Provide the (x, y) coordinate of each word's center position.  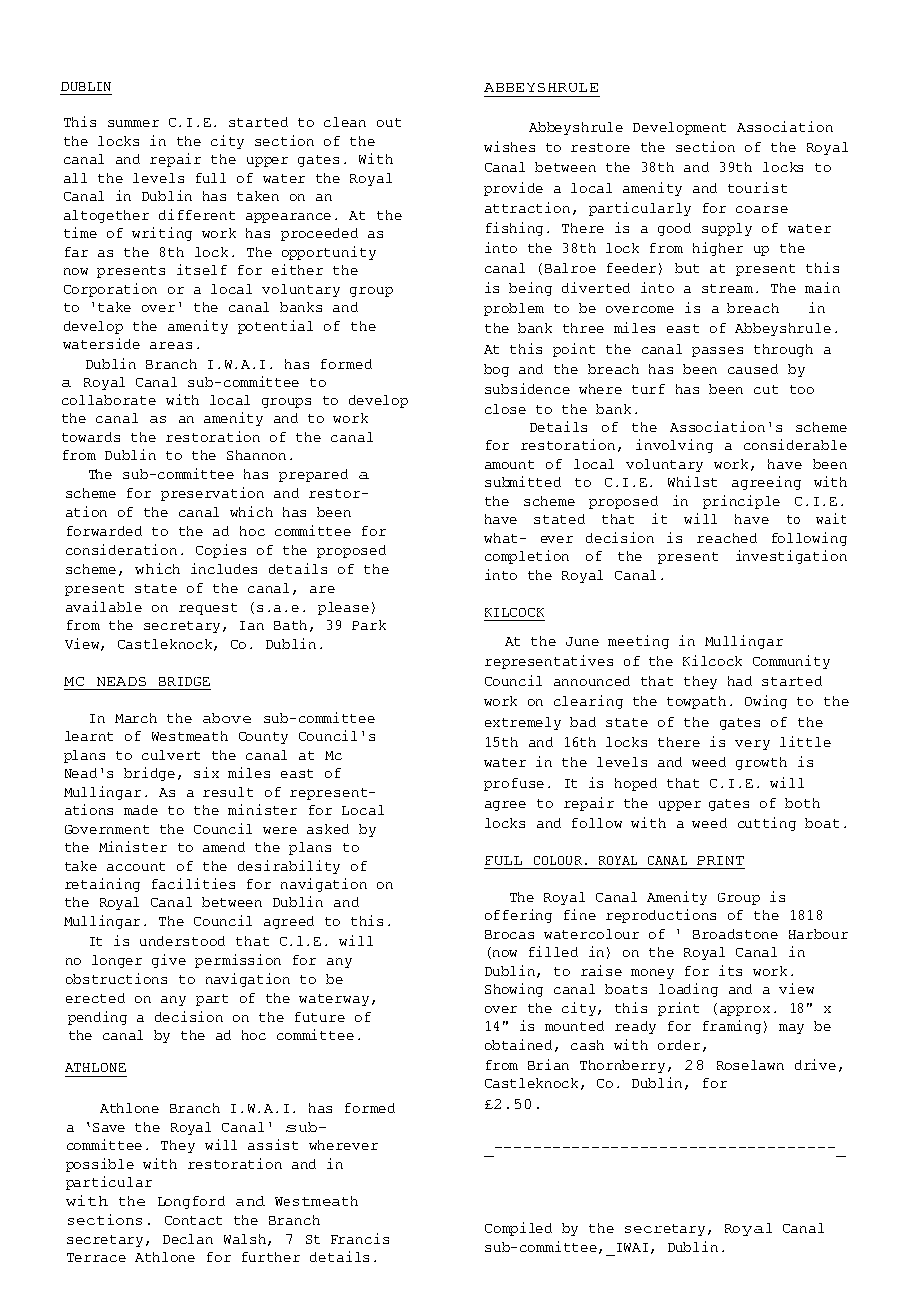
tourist (757, 187)
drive (815, 1064)
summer (133, 123)
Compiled (518, 1229)
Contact (193, 1220)
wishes (509, 146)
